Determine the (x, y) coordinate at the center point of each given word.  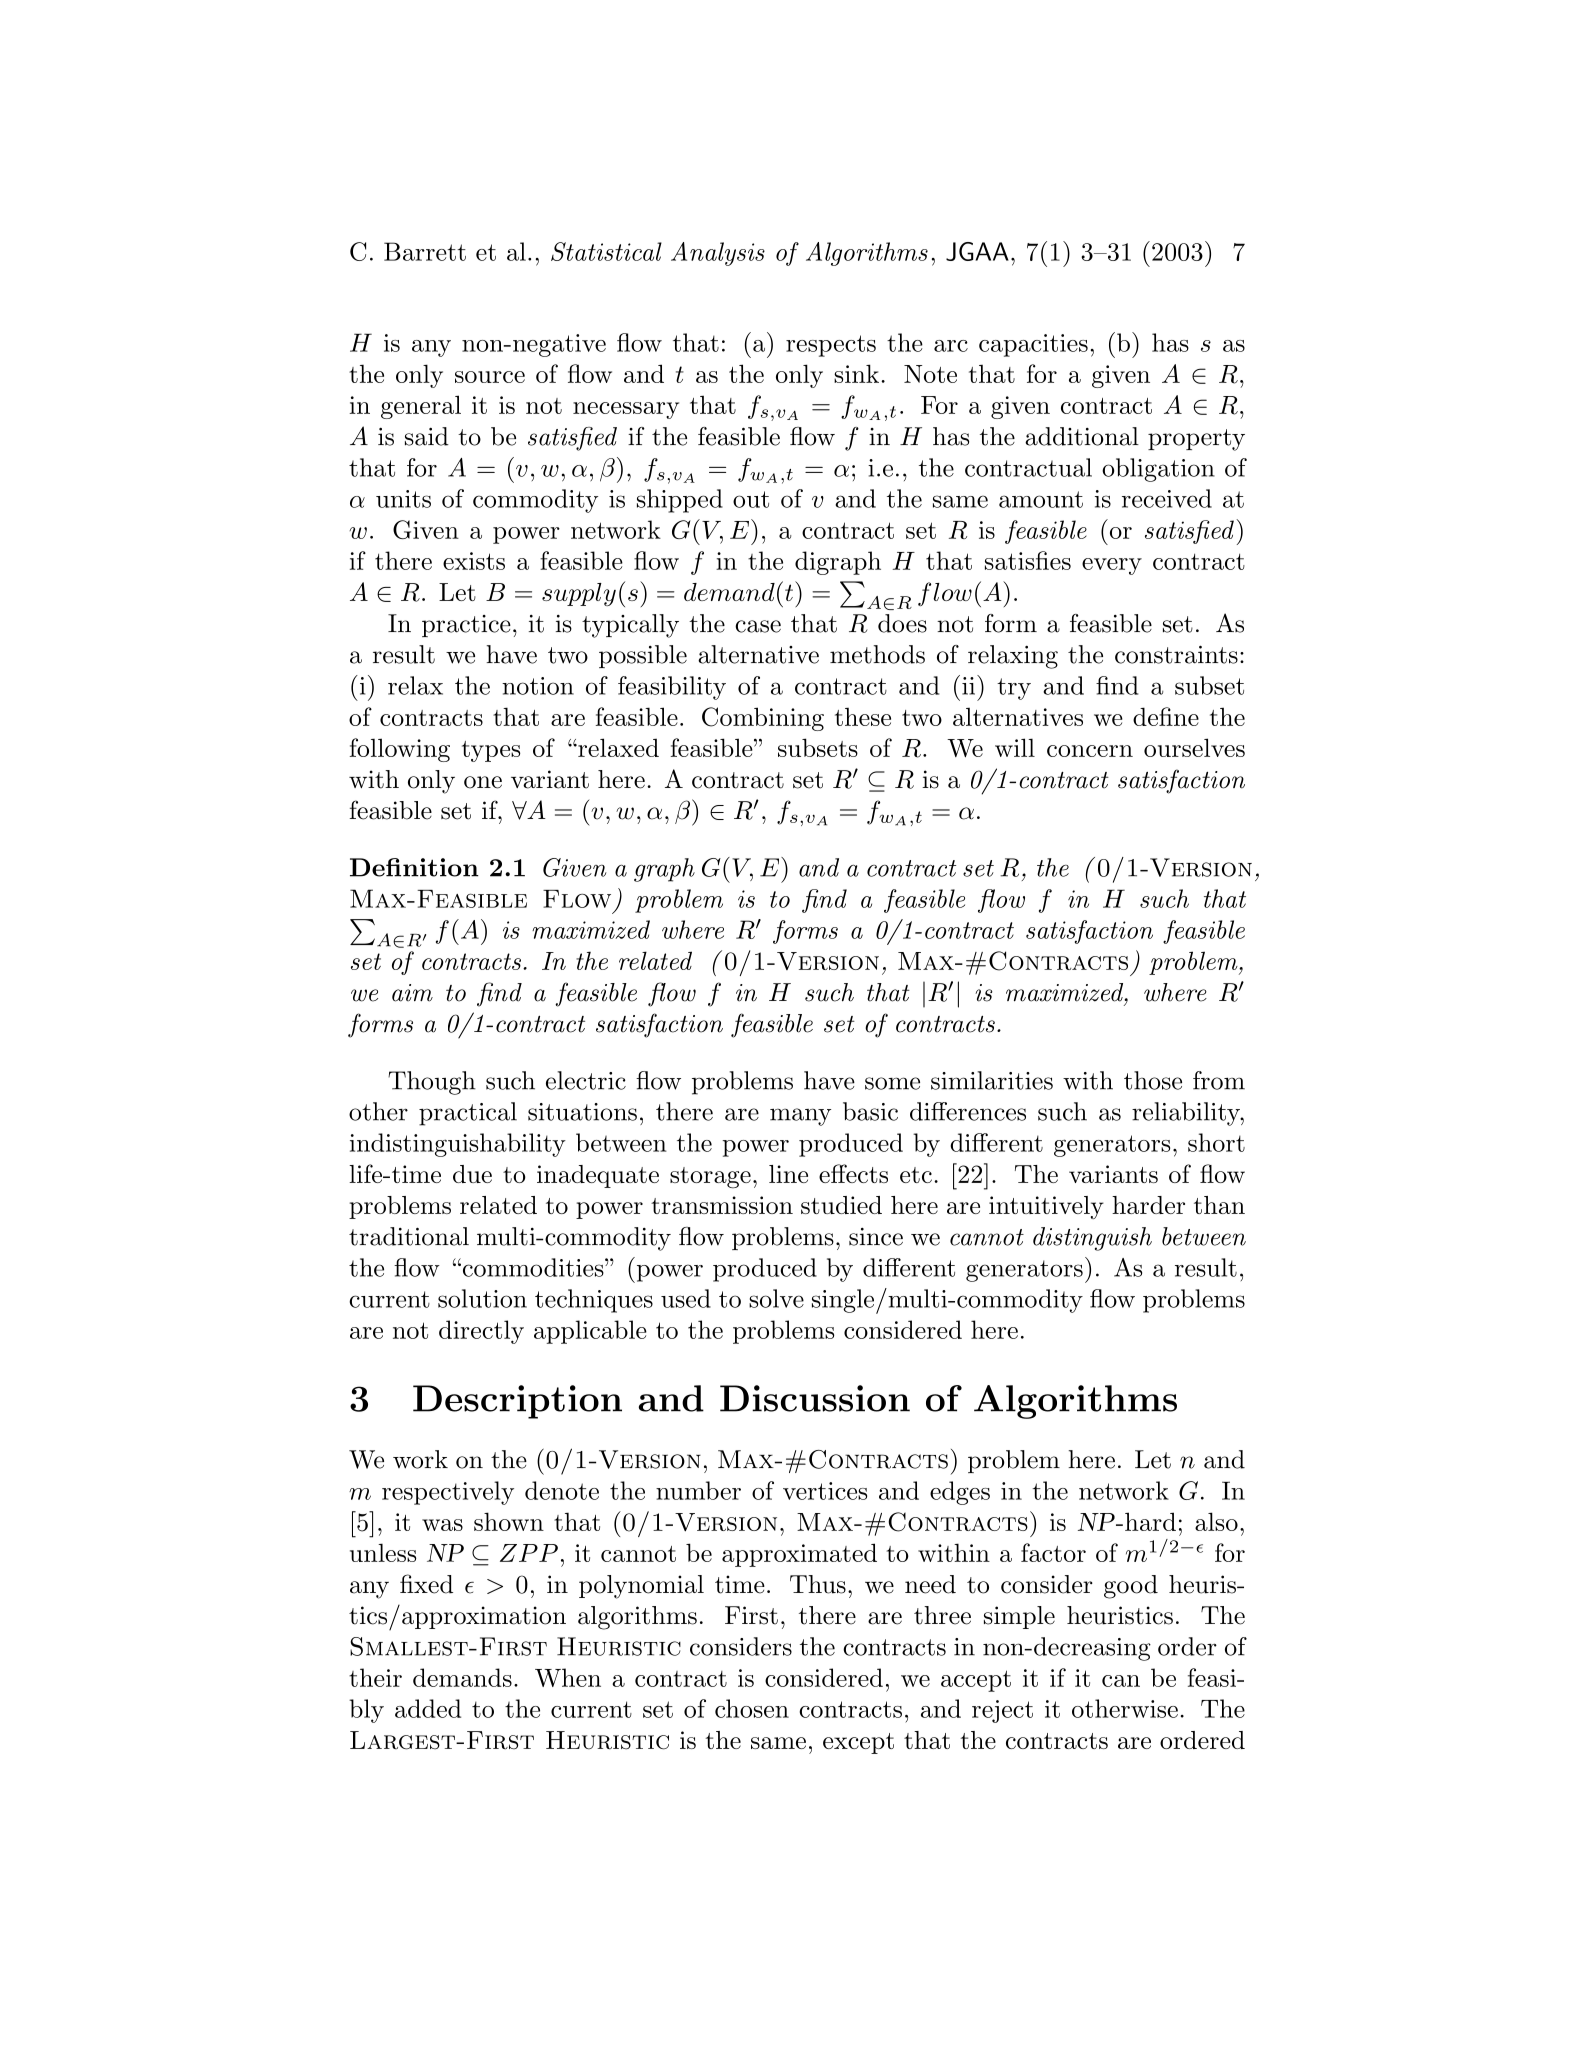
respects (831, 346)
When (568, 1677)
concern (1090, 751)
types (491, 751)
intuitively (1046, 1207)
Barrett (425, 251)
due (472, 1174)
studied (841, 1205)
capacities (1033, 345)
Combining (763, 719)
